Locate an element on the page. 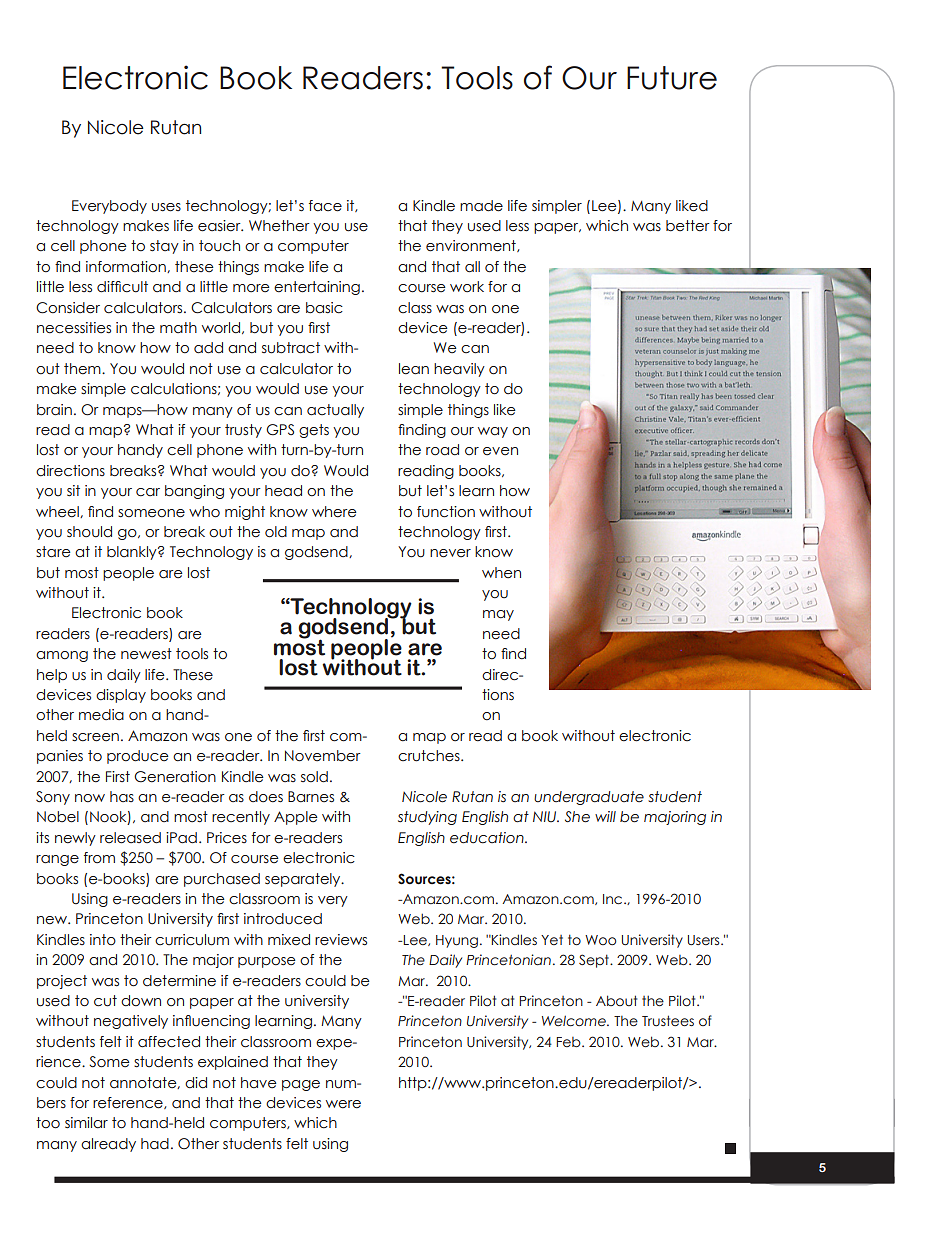 This document has height=1233, width=952. Future is located at coordinates (672, 78).
